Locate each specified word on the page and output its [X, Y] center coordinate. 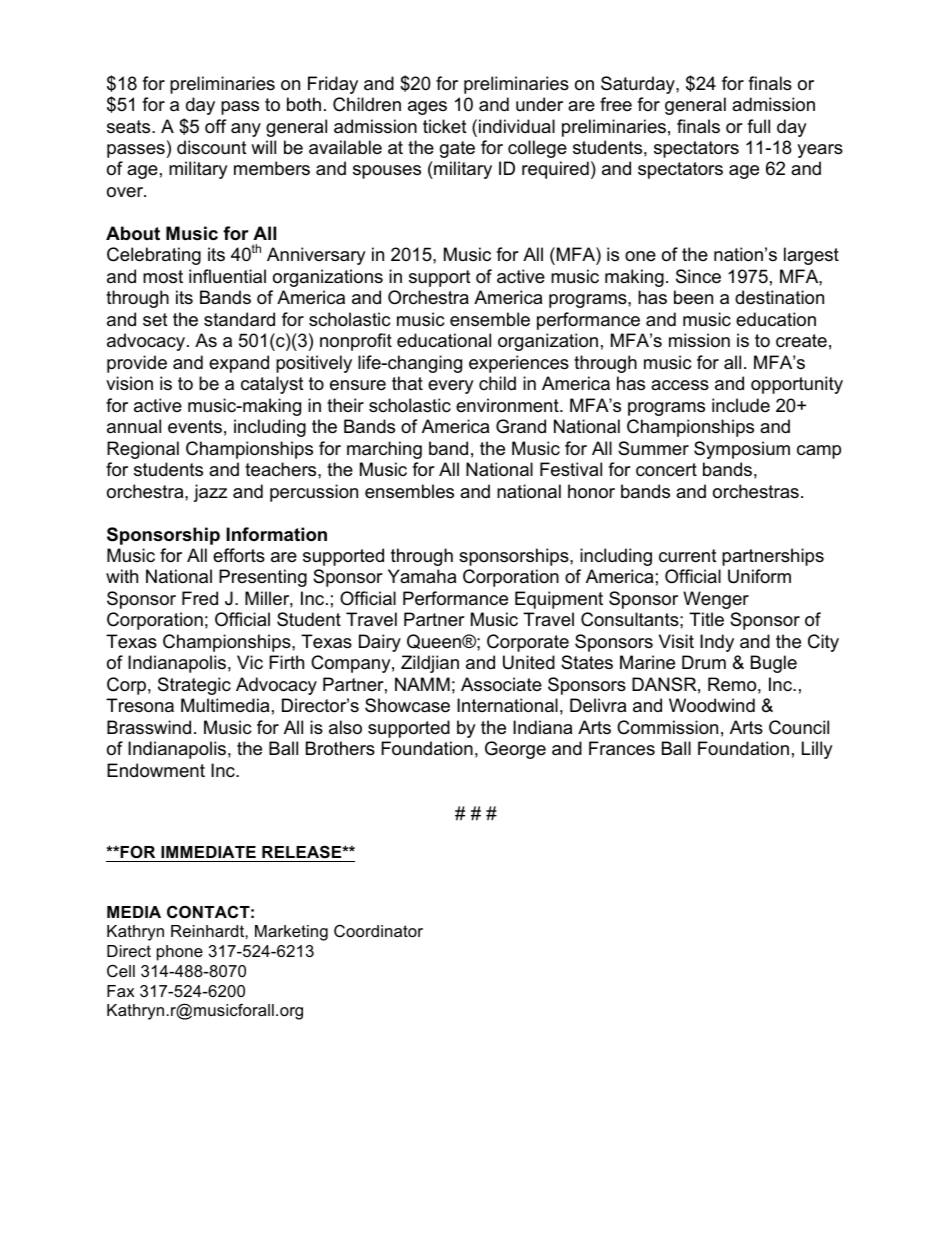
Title [706, 619]
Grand [521, 426]
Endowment [156, 770]
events [195, 427]
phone [180, 953]
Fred [200, 598]
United [529, 662]
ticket [445, 126]
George [515, 750]
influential [227, 276]
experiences [519, 364]
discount [212, 147]
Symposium [742, 450]
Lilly [817, 750]
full [758, 126]
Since [698, 276]
